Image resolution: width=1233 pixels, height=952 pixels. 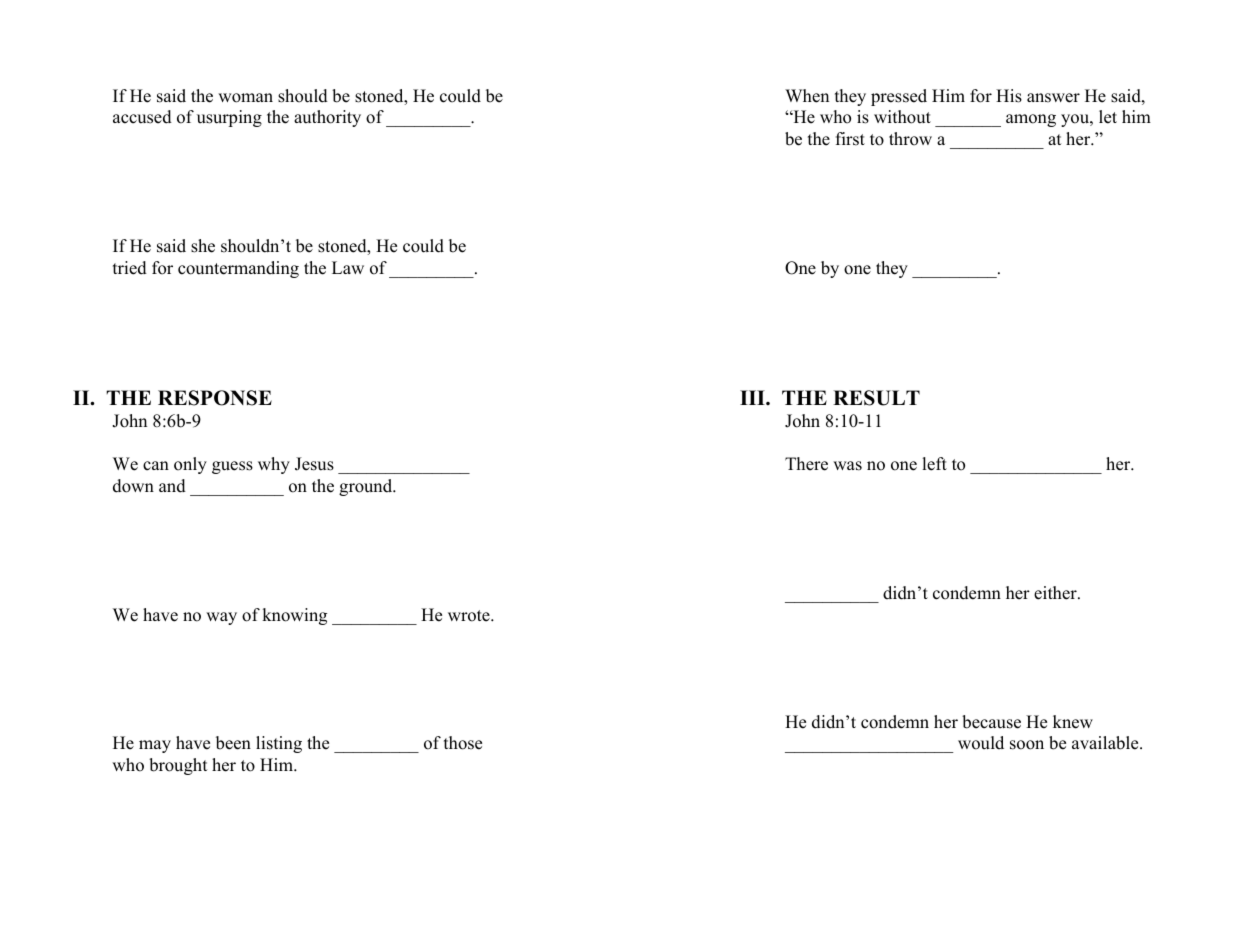 What do you see at coordinates (229, 118) in the screenshot?
I see `usurping` at bounding box center [229, 118].
